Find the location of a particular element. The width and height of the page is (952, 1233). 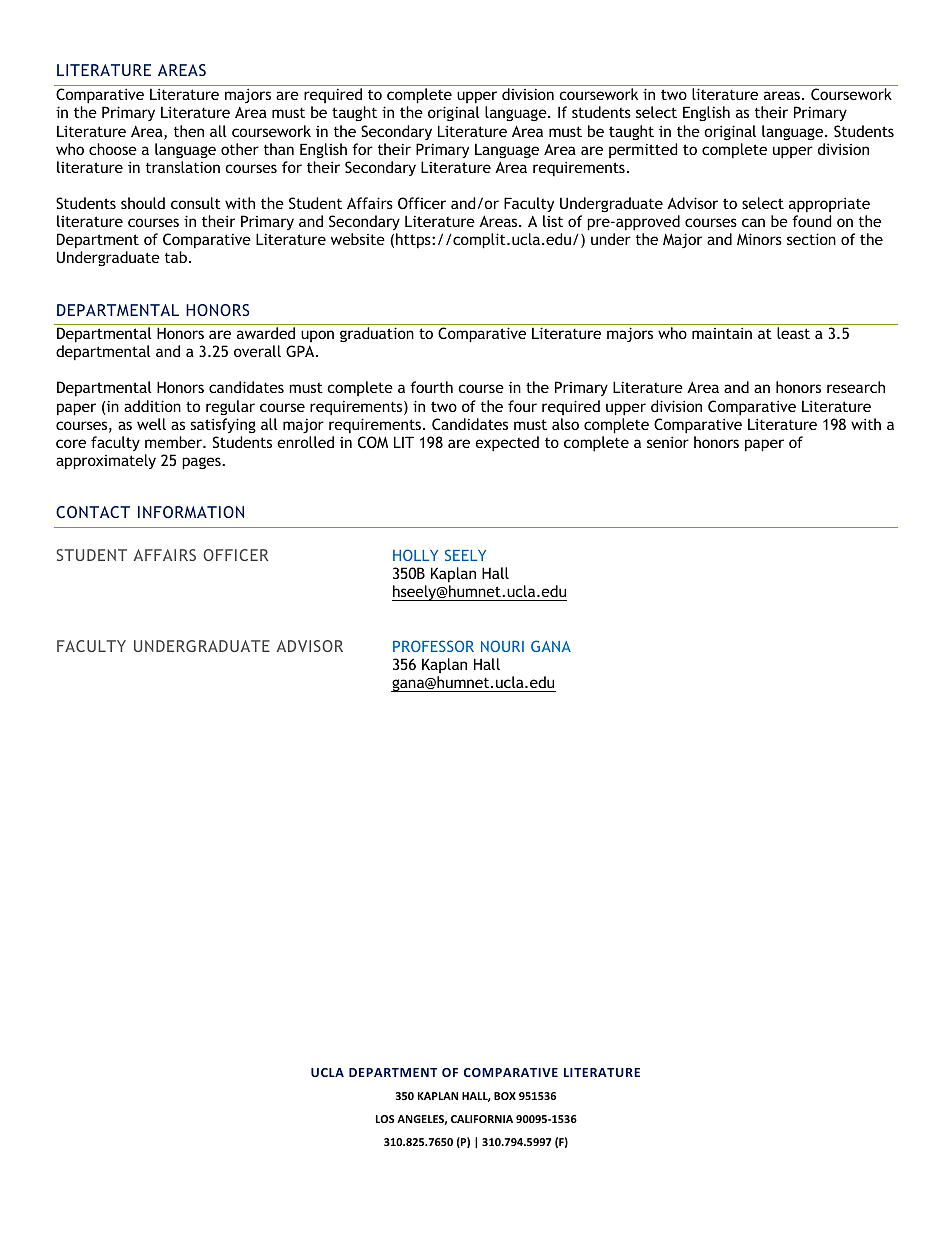

LOS is located at coordinates (385, 1119).
